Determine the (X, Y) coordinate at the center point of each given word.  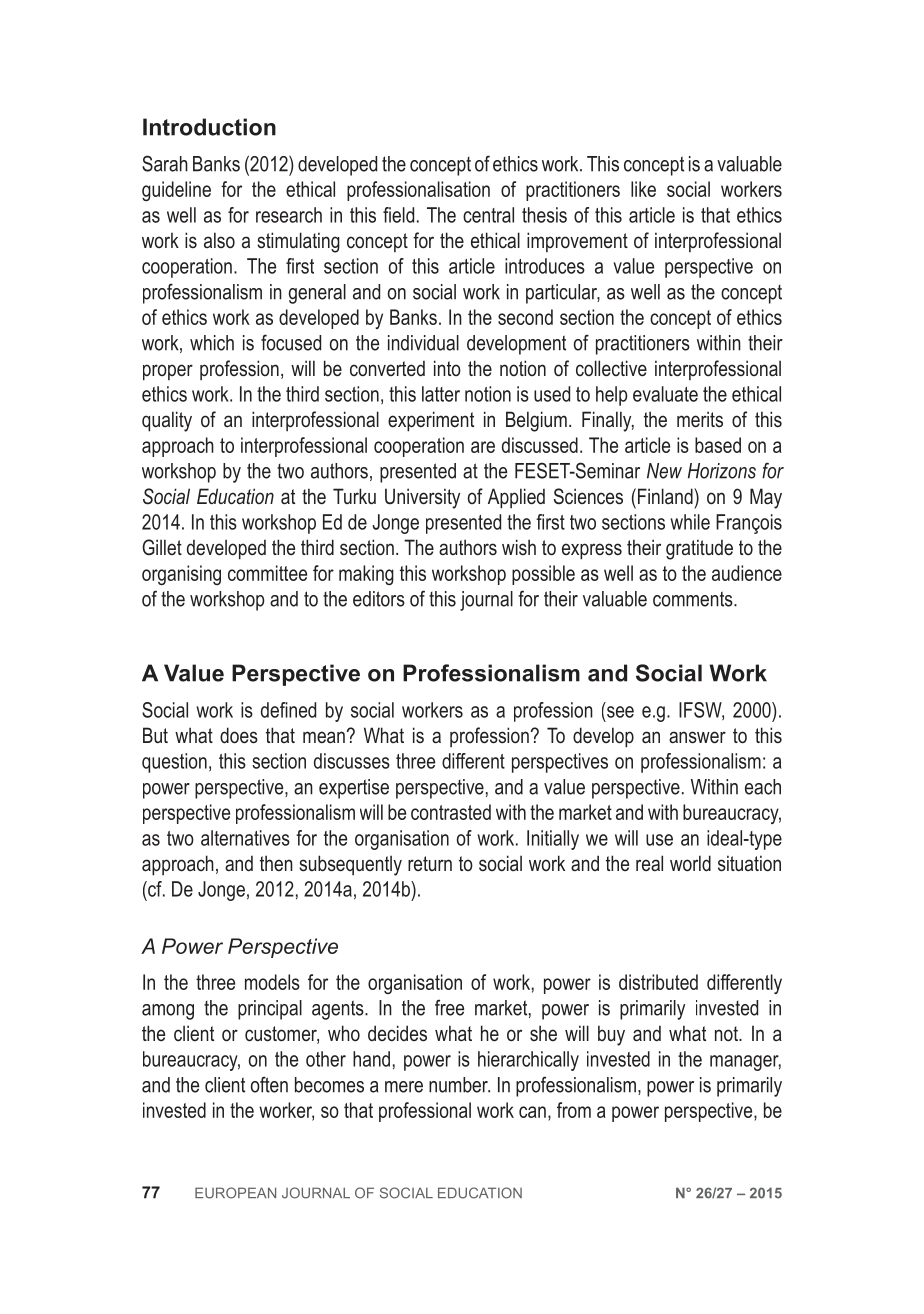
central (488, 215)
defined (288, 710)
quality (167, 421)
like (643, 189)
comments (694, 599)
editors (379, 599)
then (276, 863)
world (690, 863)
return (430, 863)
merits (700, 419)
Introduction (209, 127)
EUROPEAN (235, 1193)
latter (441, 394)
